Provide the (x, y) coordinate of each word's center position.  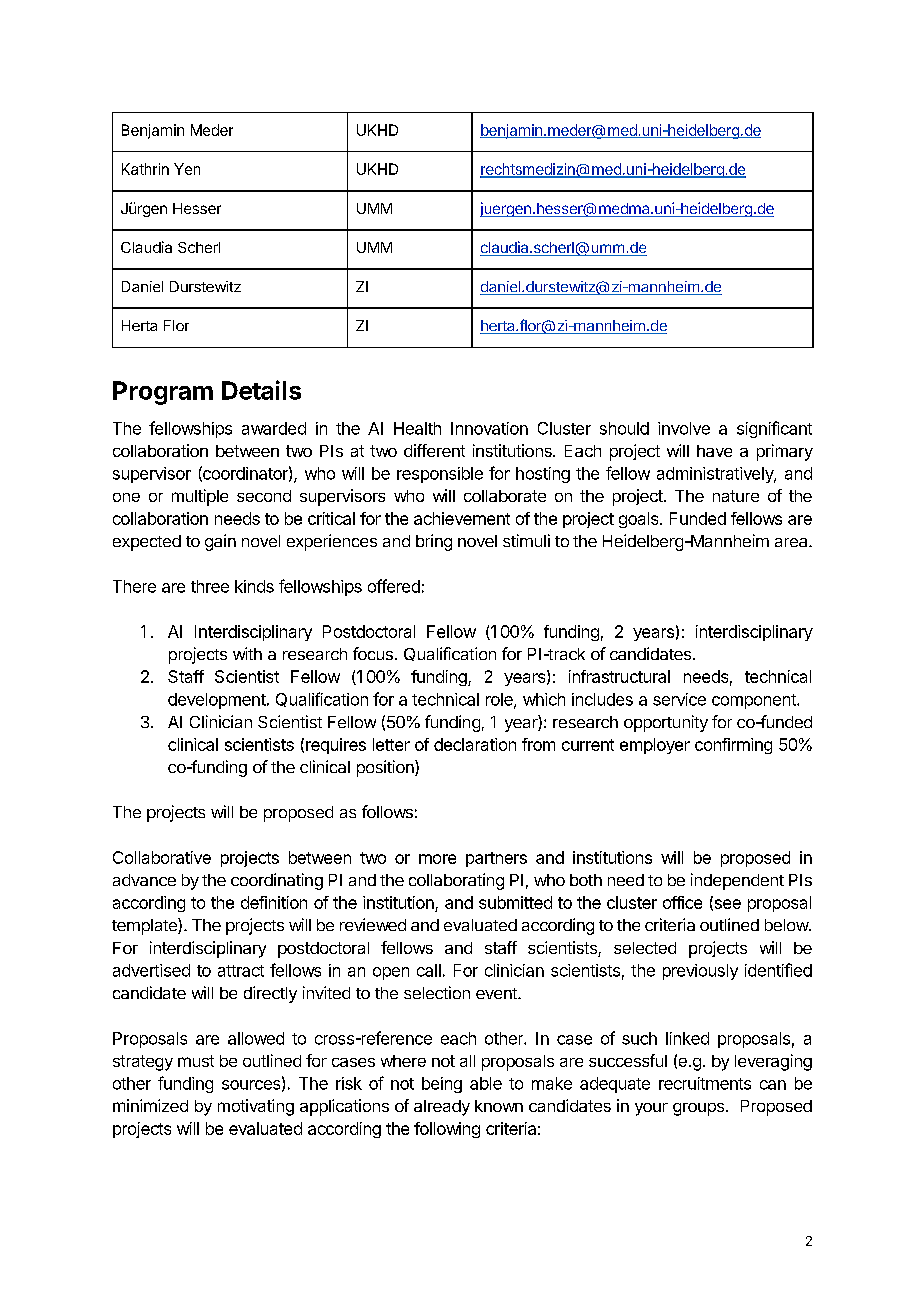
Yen (187, 169)
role (500, 700)
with (247, 653)
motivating (256, 1107)
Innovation (489, 428)
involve (684, 428)
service (679, 699)
